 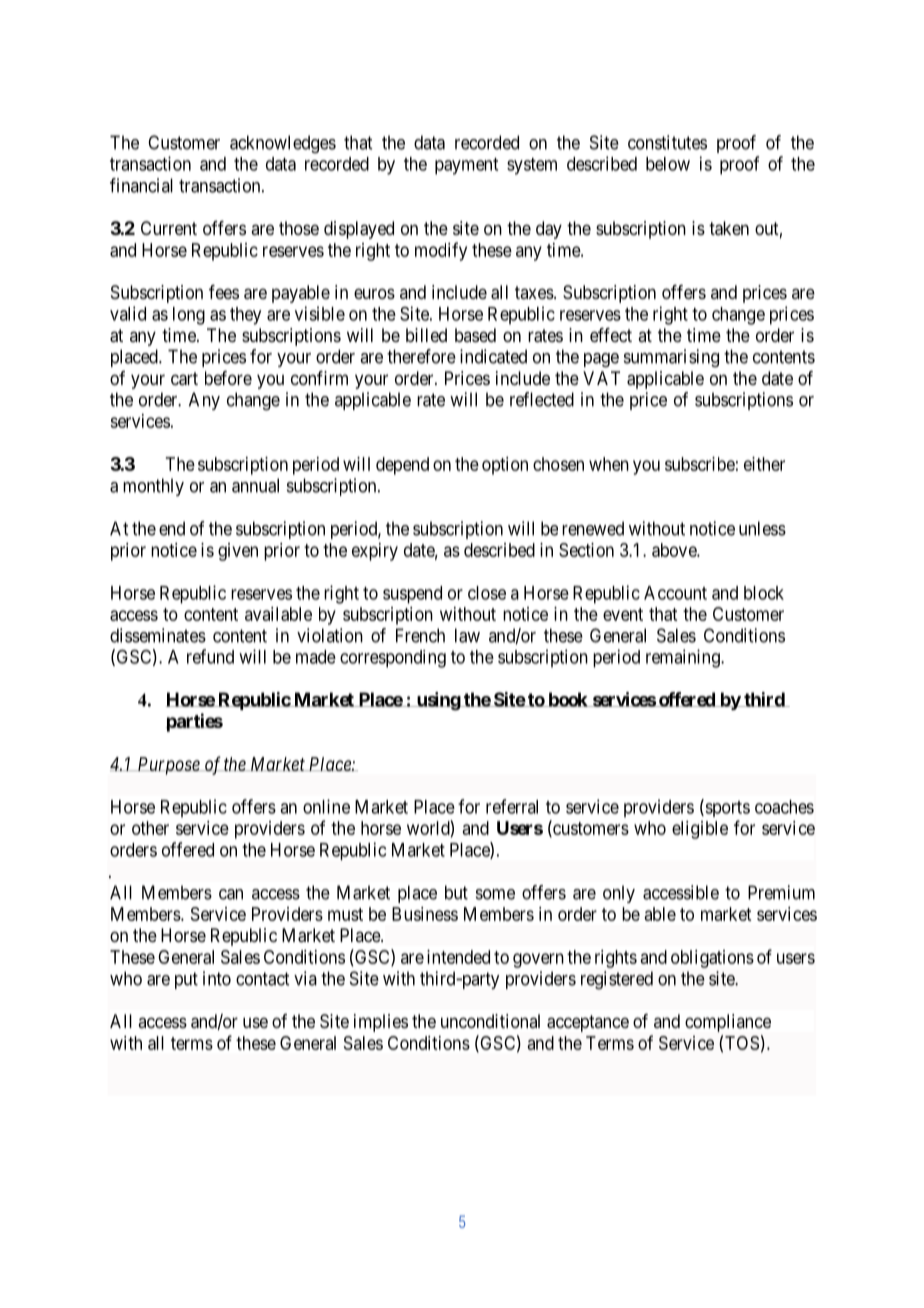 I want to click on given, so click(x=238, y=552).
